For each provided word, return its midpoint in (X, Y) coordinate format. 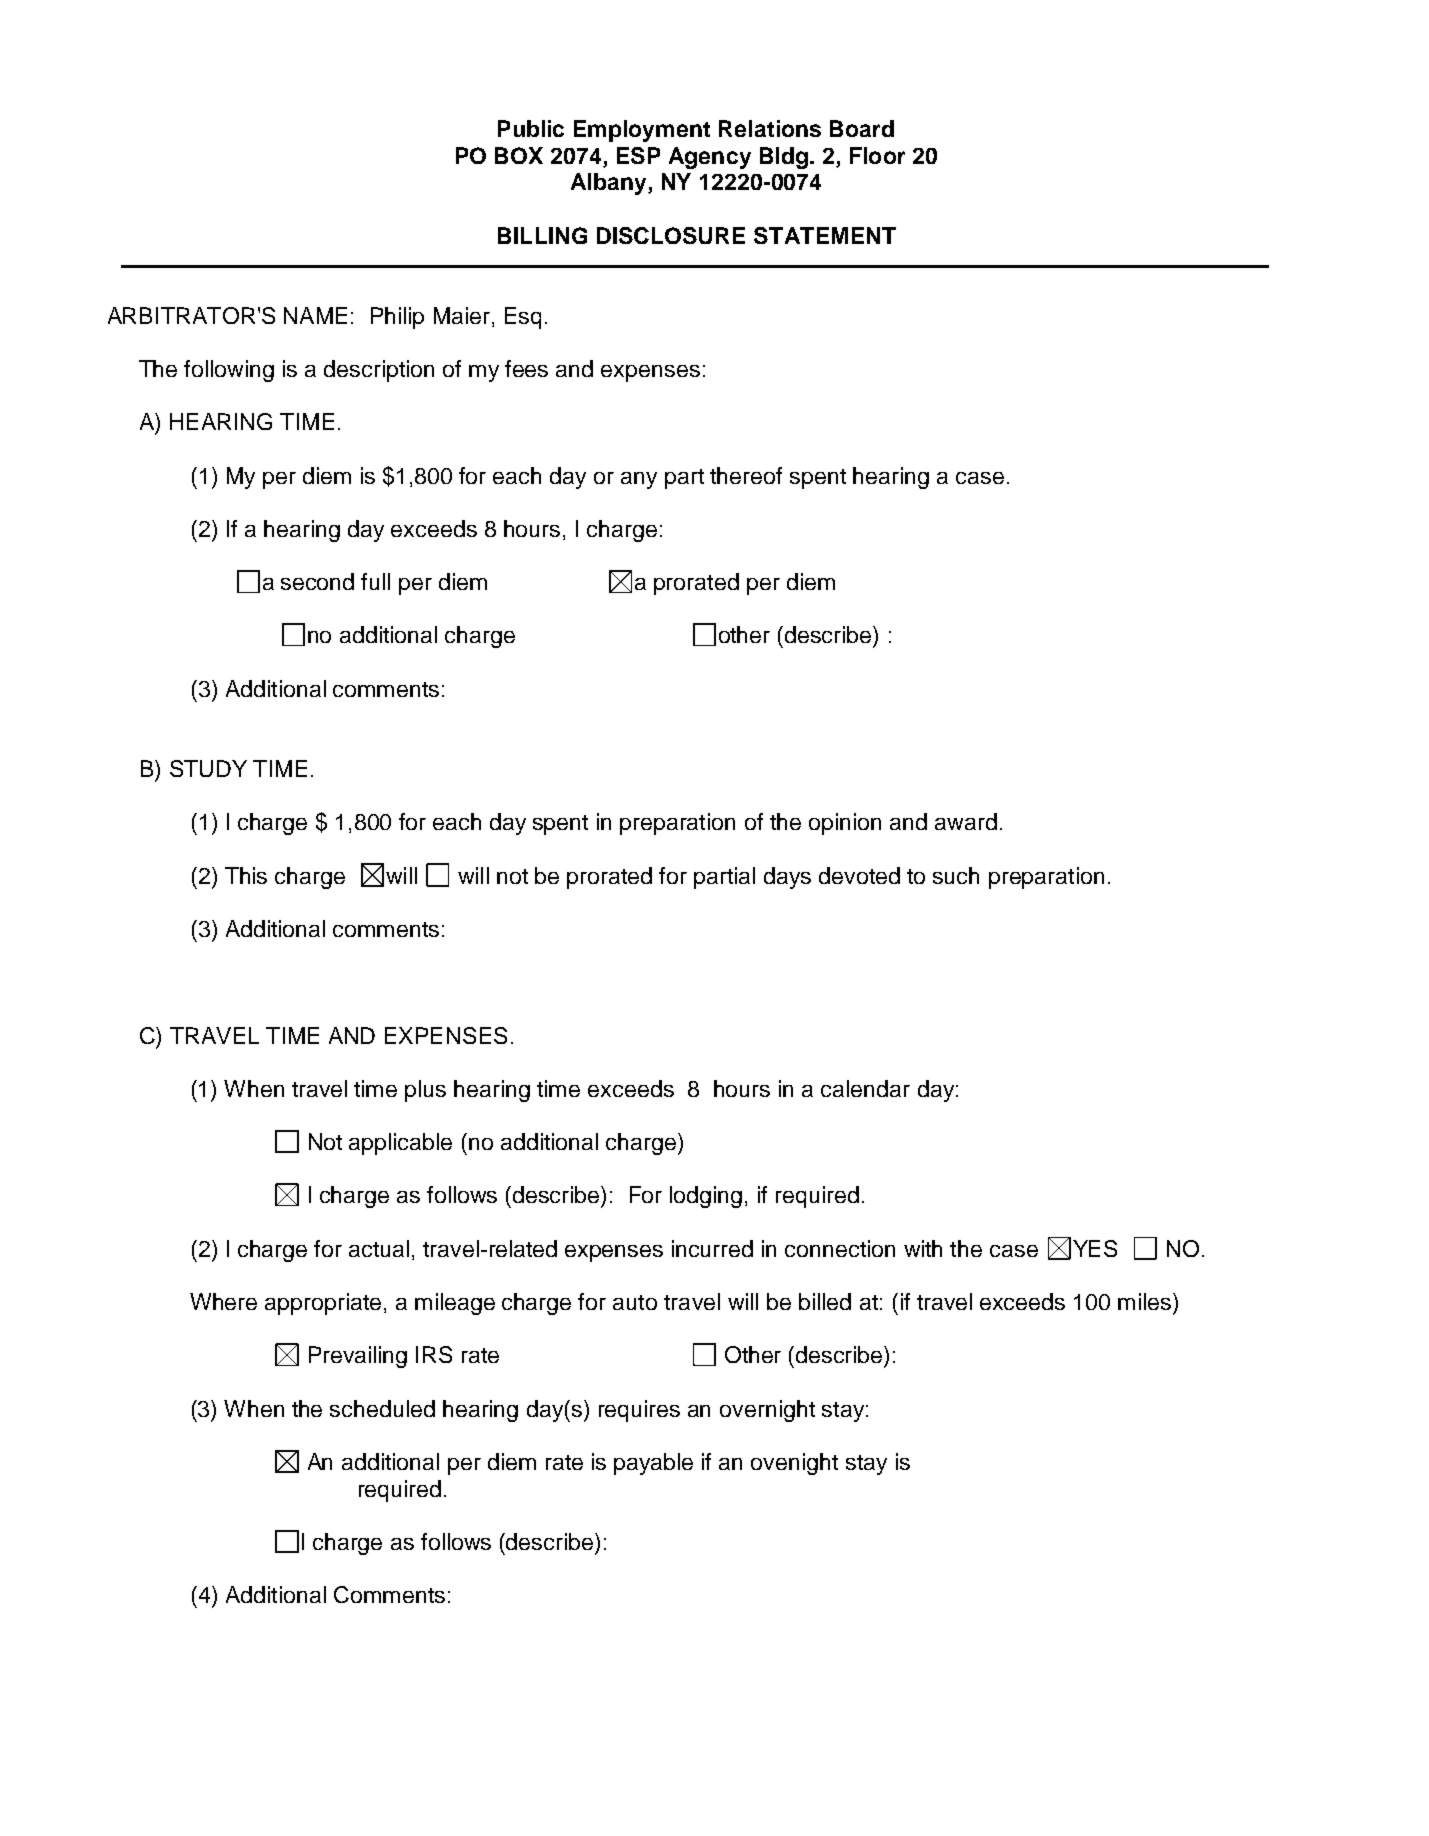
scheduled (382, 1408)
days (787, 878)
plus (425, 1091)
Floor (877, 155)
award (966, 821)
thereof (746, 475)
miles (1146, 1301)
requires (639, 1411)
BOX (519, 155)
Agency (710, 158)
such (956, 875)
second (317, 581)
